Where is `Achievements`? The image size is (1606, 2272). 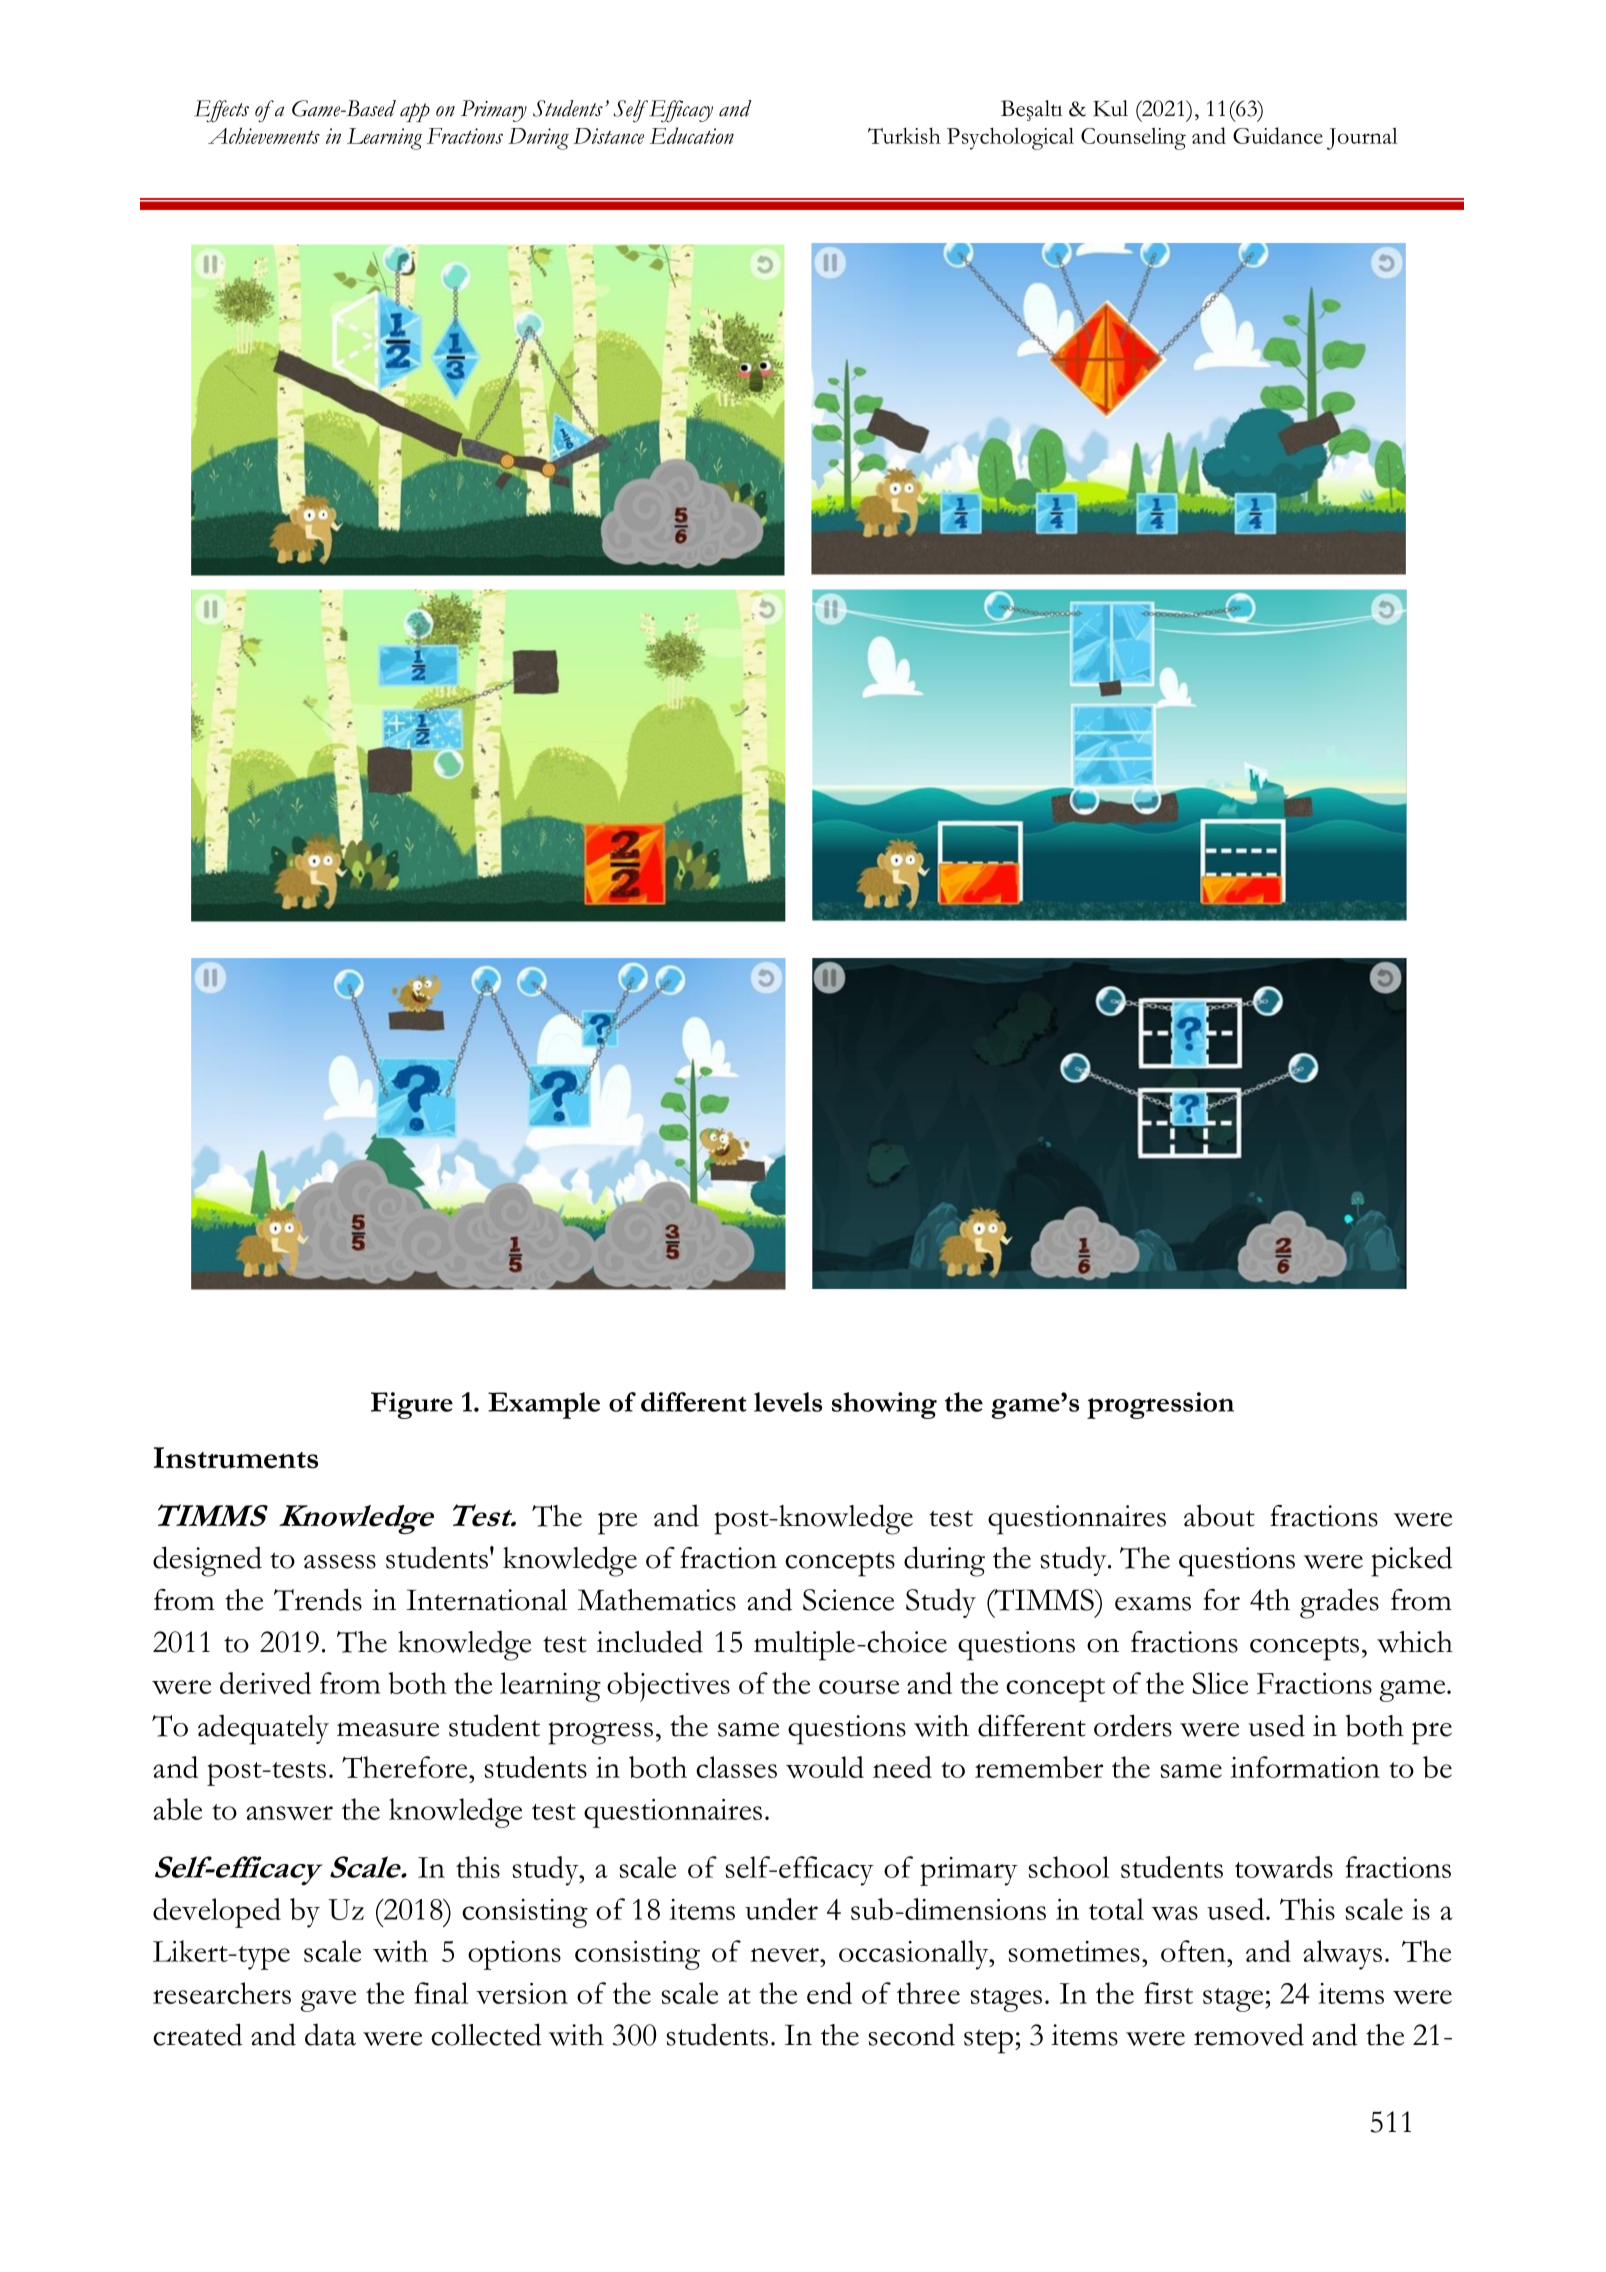 Achievements is located at coordinates (264, 135).
